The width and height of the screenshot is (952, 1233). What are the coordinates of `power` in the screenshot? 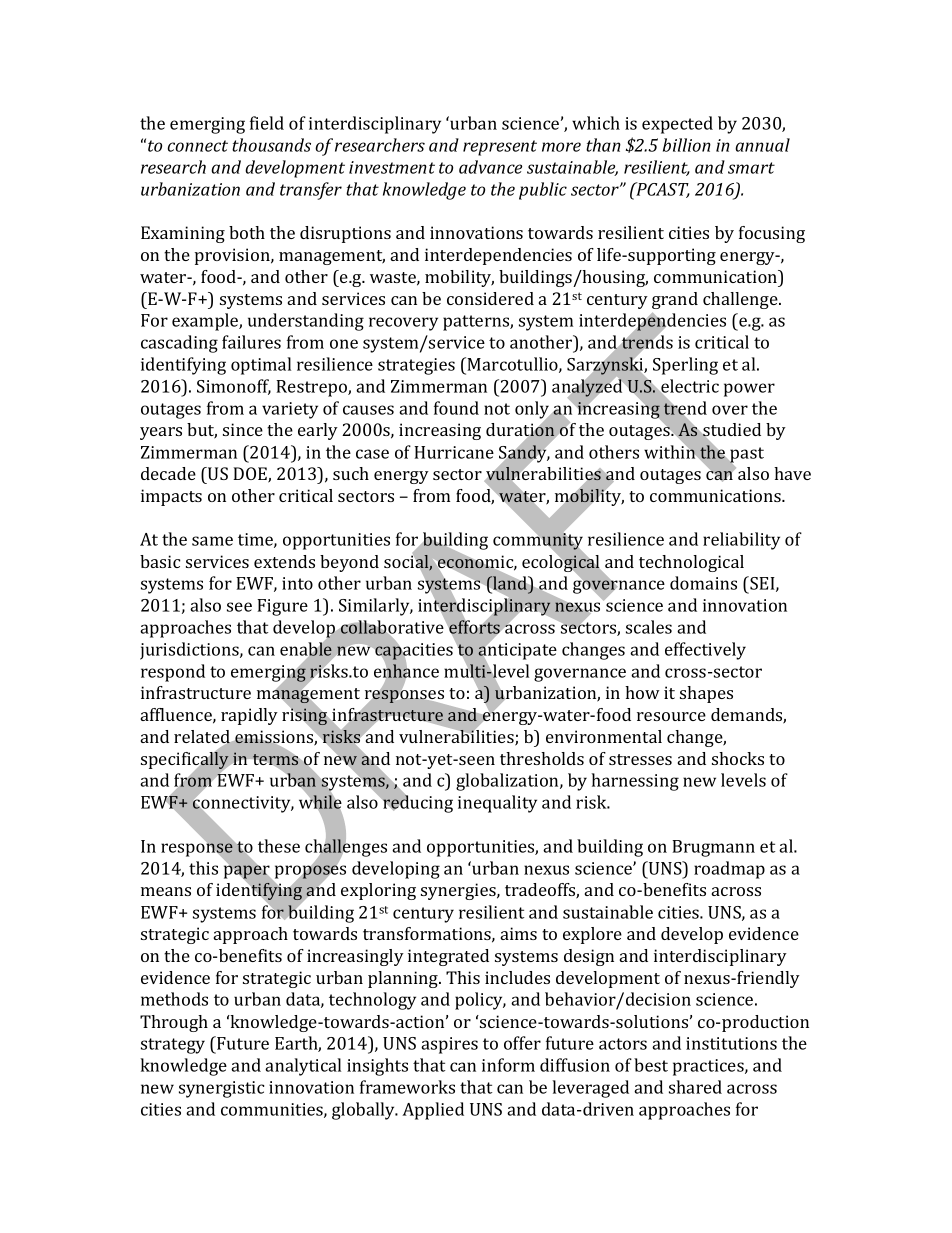 It's located at (749, 390).
